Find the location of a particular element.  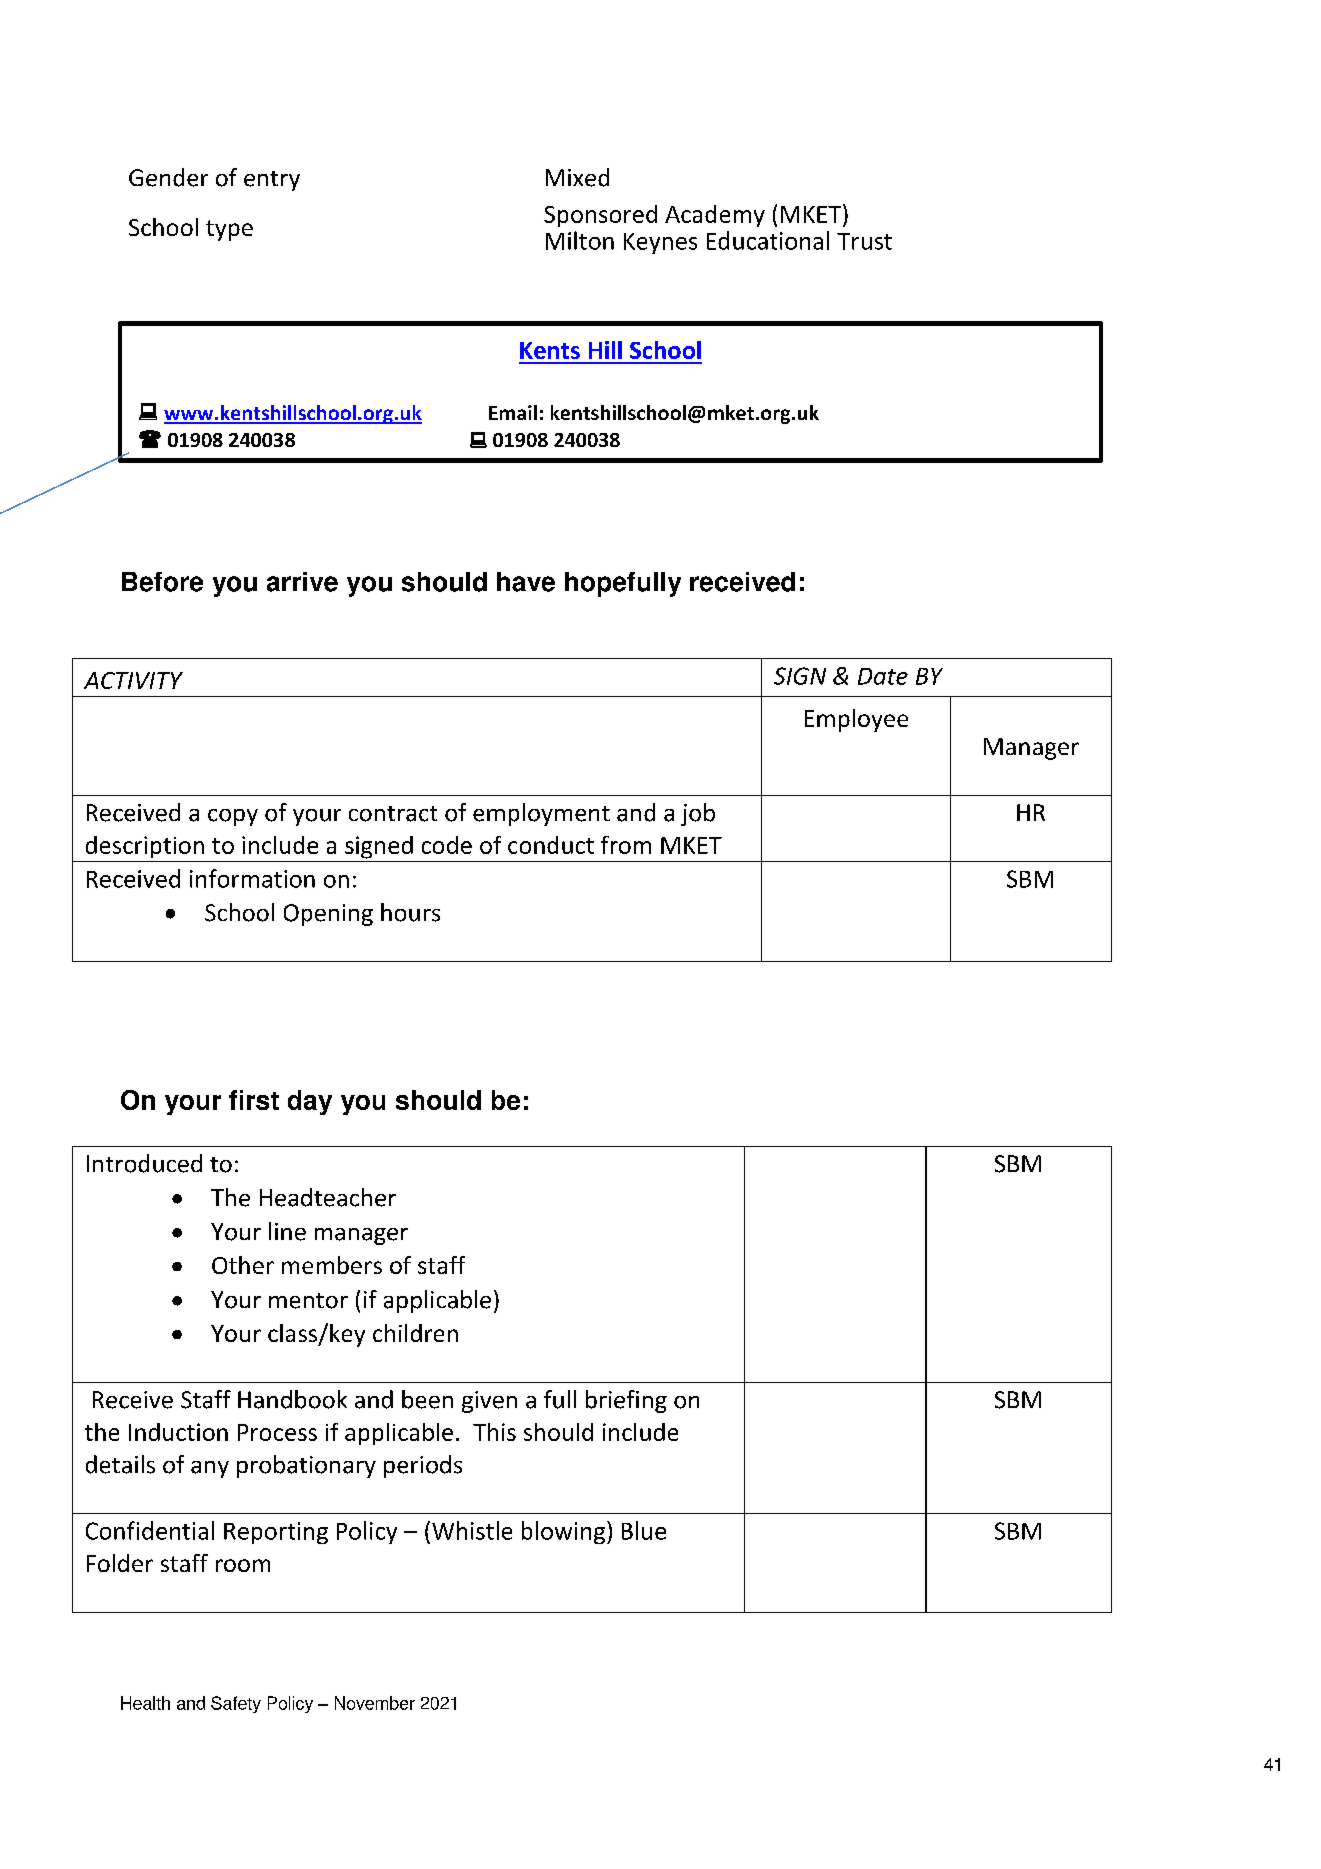

type is located at coordinates (229, 230).
